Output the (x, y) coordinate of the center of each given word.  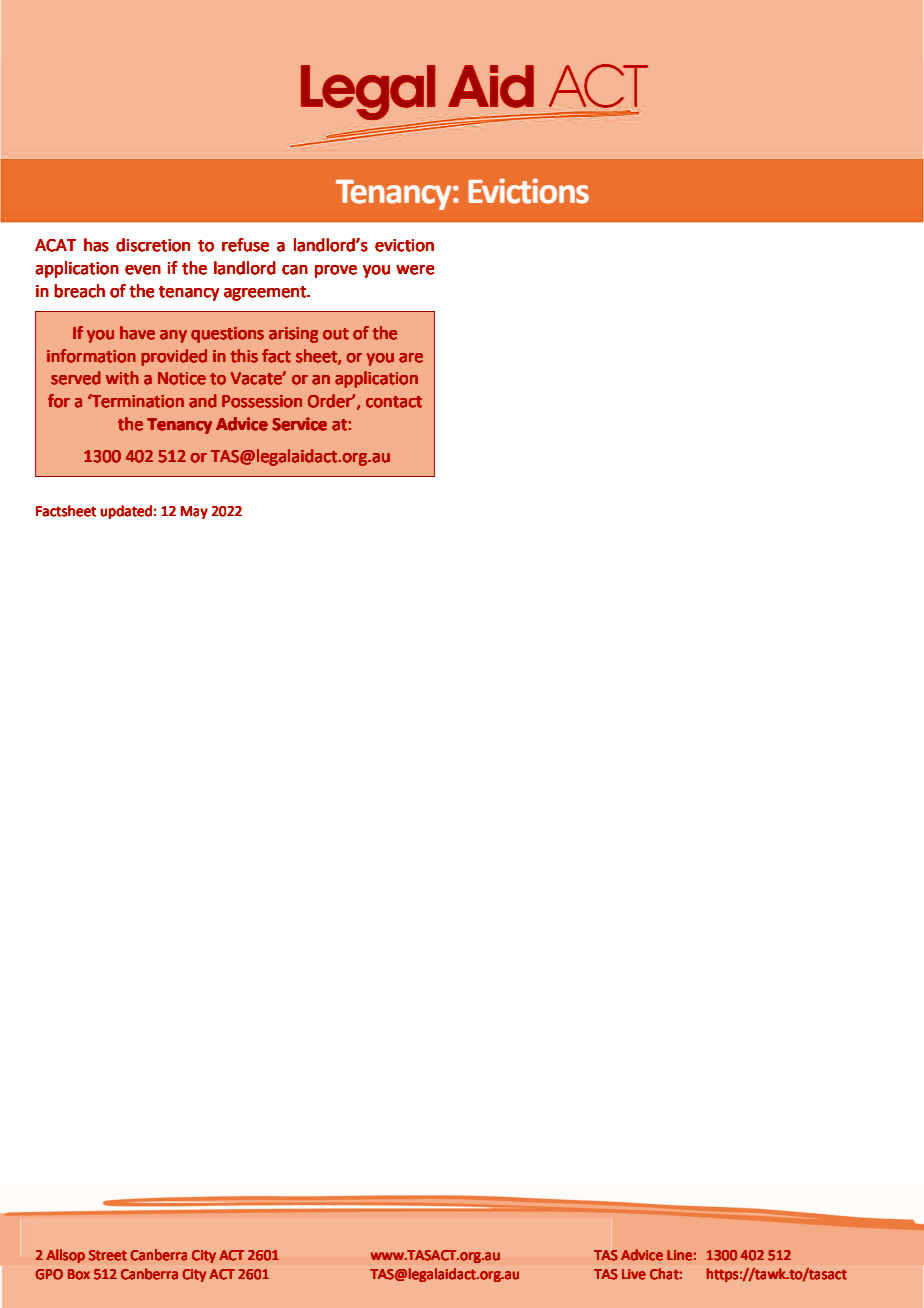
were (415, 270)
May (194, 512)
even (143, 270)
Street (108, 1255)
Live (634, 1274)
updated (126, 512)
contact (394, 402)
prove (336, 271)
